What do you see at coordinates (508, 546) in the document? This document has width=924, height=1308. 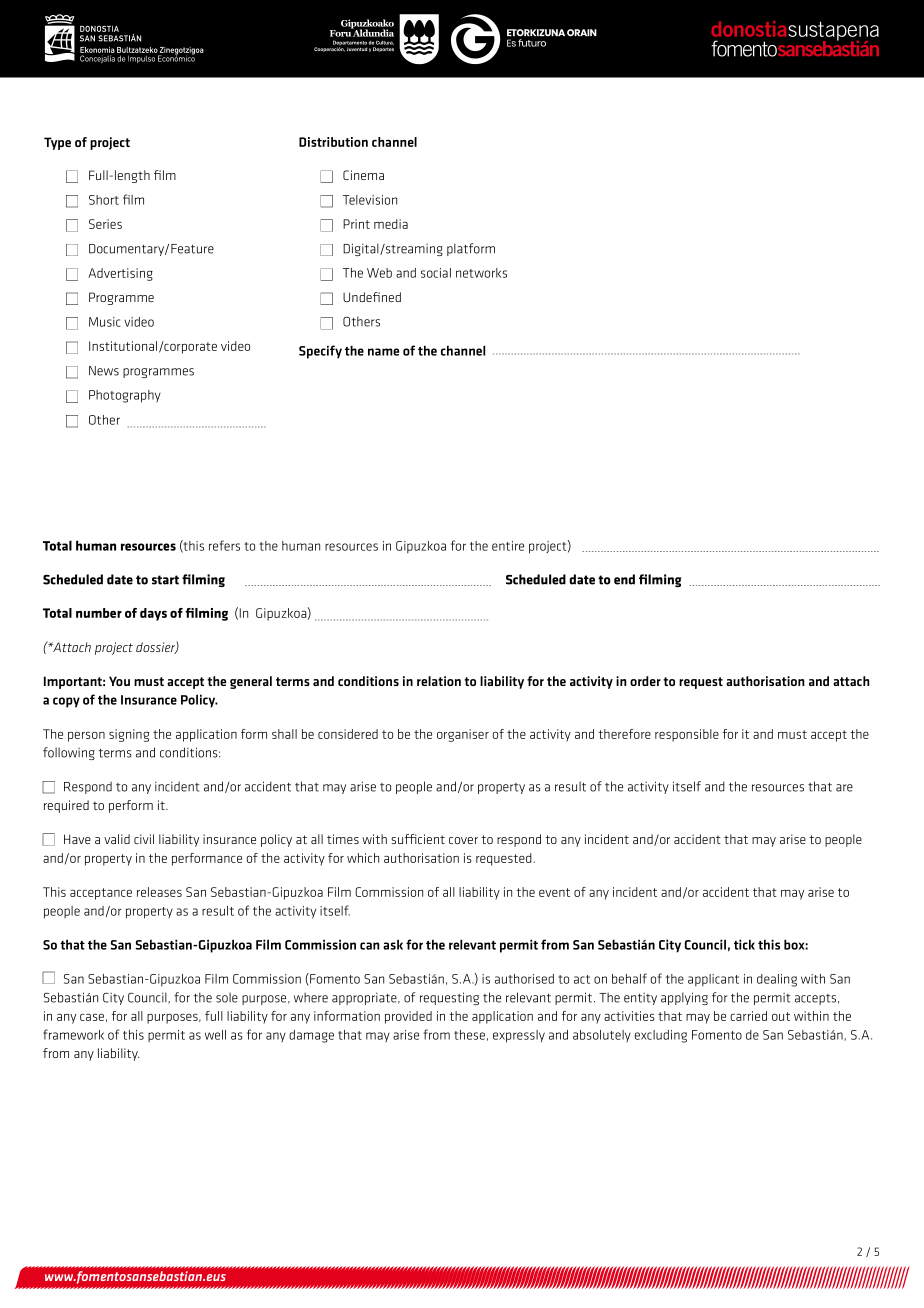 I see `entire` at bounding box center [508, 546].
